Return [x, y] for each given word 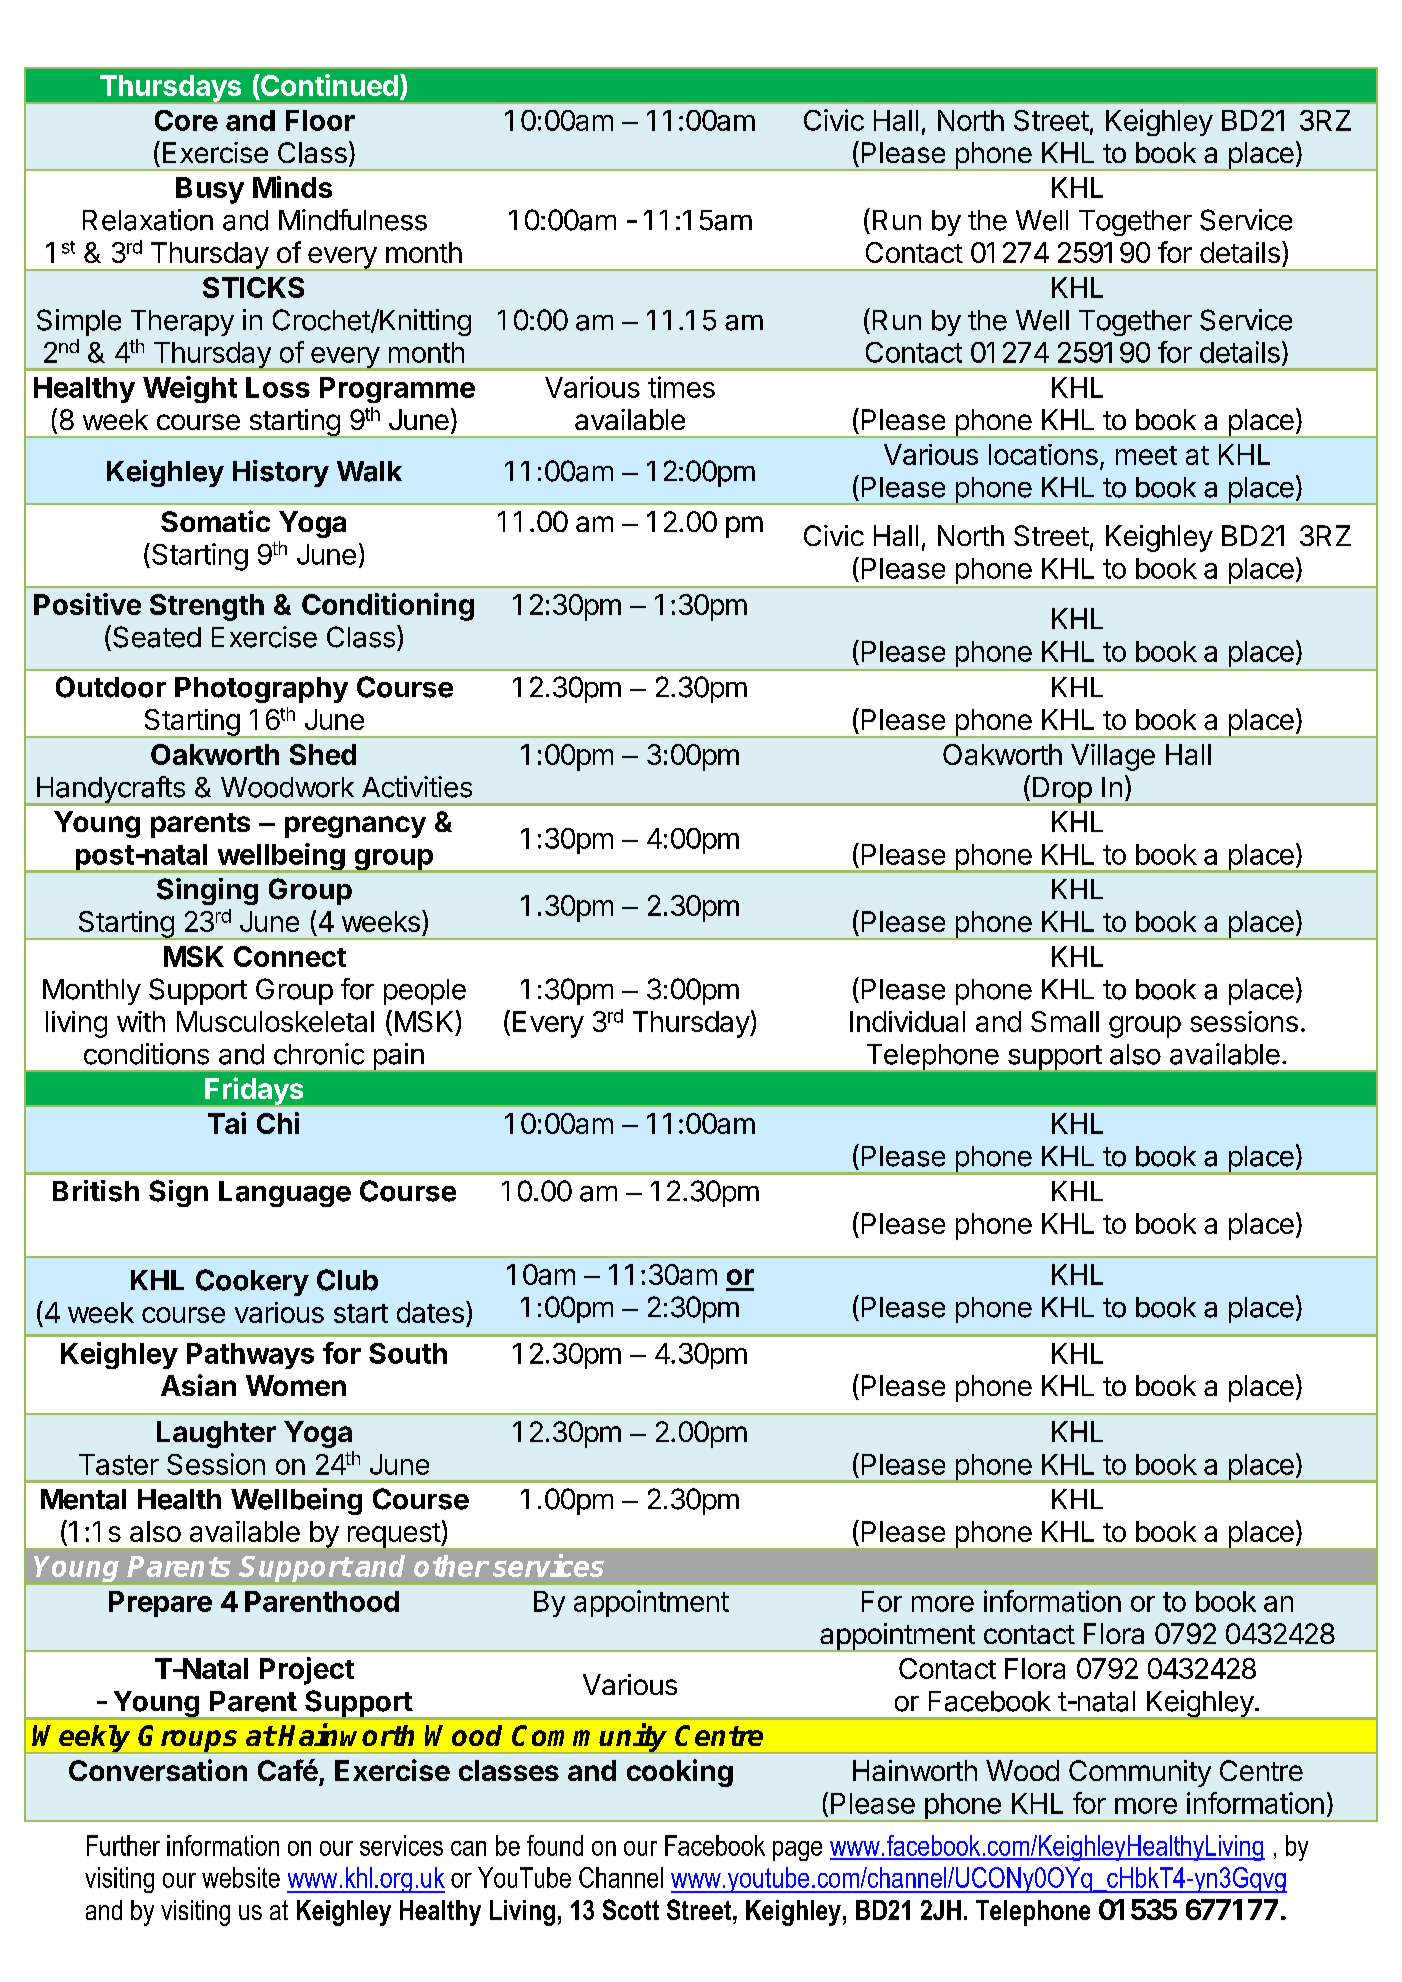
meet [1146, 455]
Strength [207, 607]
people [425, 992]
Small [1065, 1021]
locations [1043, 454]
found [555, 1845]
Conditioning [388, 607]
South [408, 1353]
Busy [210, 190]
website [241, 1877]
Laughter [216, 1434]
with [141, 1021]
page [797, 1851]
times [681, 387]
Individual [907, 1021]
